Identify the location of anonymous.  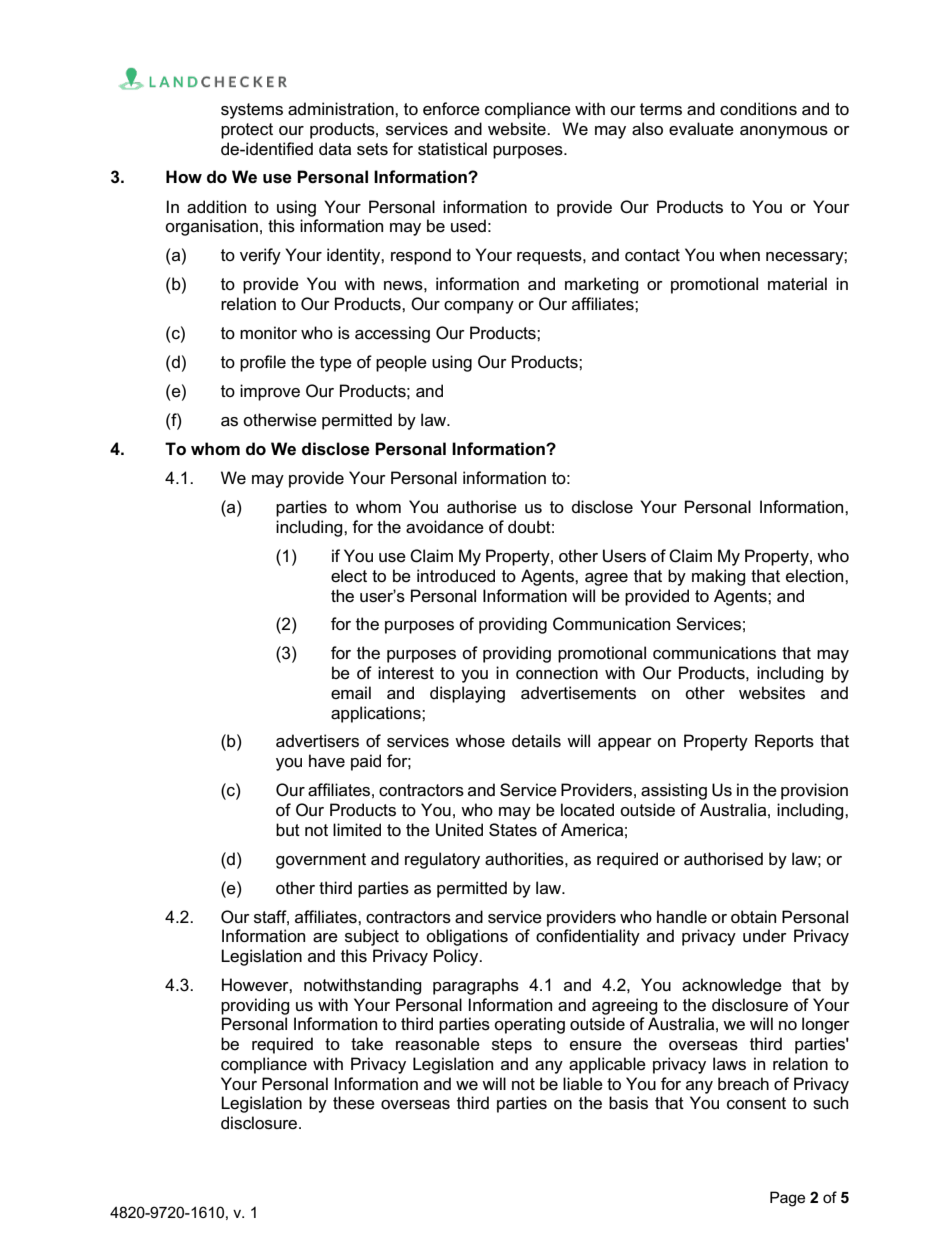
(784, 132).
